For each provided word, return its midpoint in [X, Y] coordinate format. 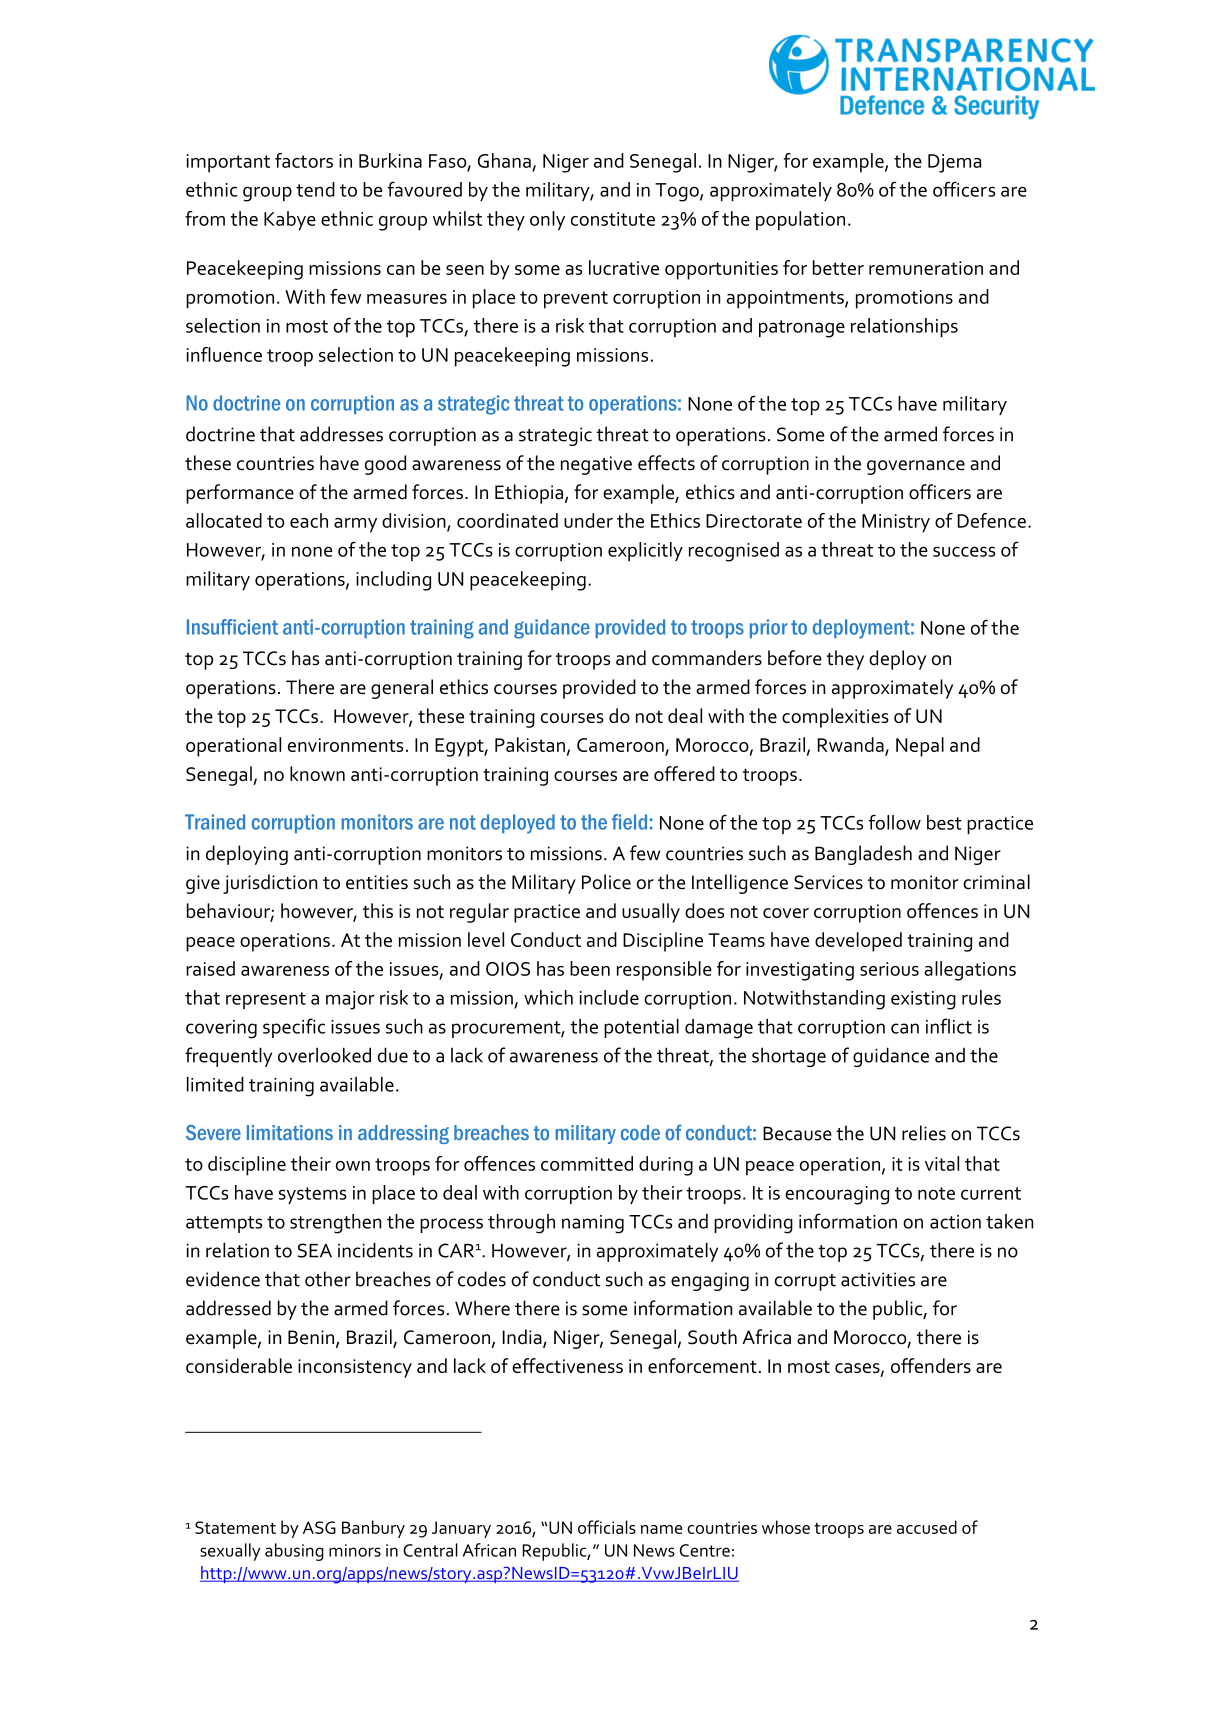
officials [607, 1527]
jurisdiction [270, 884]
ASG [319, 1527]
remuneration [926, 268]
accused [927, 1527]
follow [894, 822]
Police [606, 882]
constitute [613, 219]
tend [315, 189]
